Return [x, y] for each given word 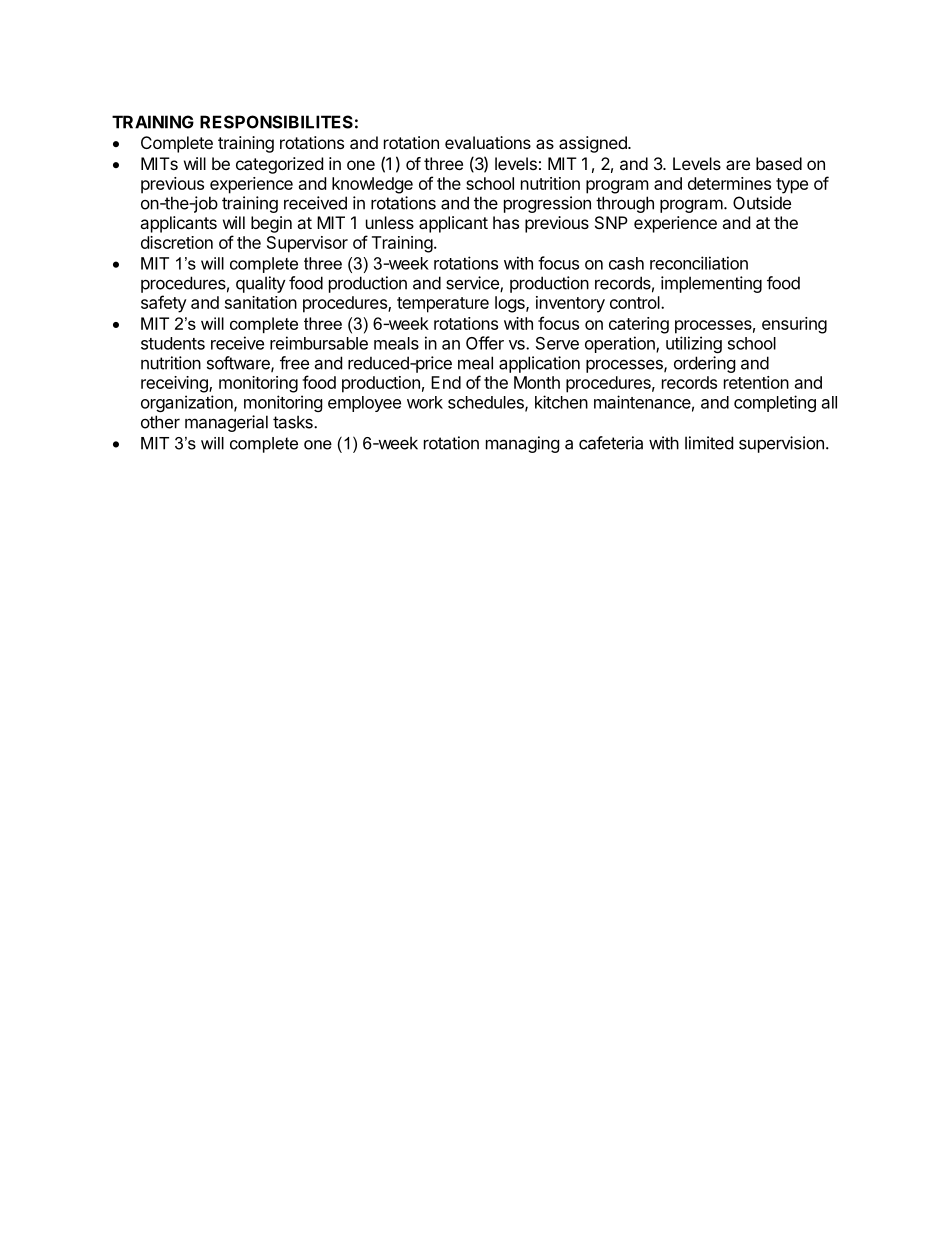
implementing [711, 284]
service [473, 284]
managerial [226, 423]
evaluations [488, 142]
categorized [279, 165]
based [779, 163]
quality [261, 284]
